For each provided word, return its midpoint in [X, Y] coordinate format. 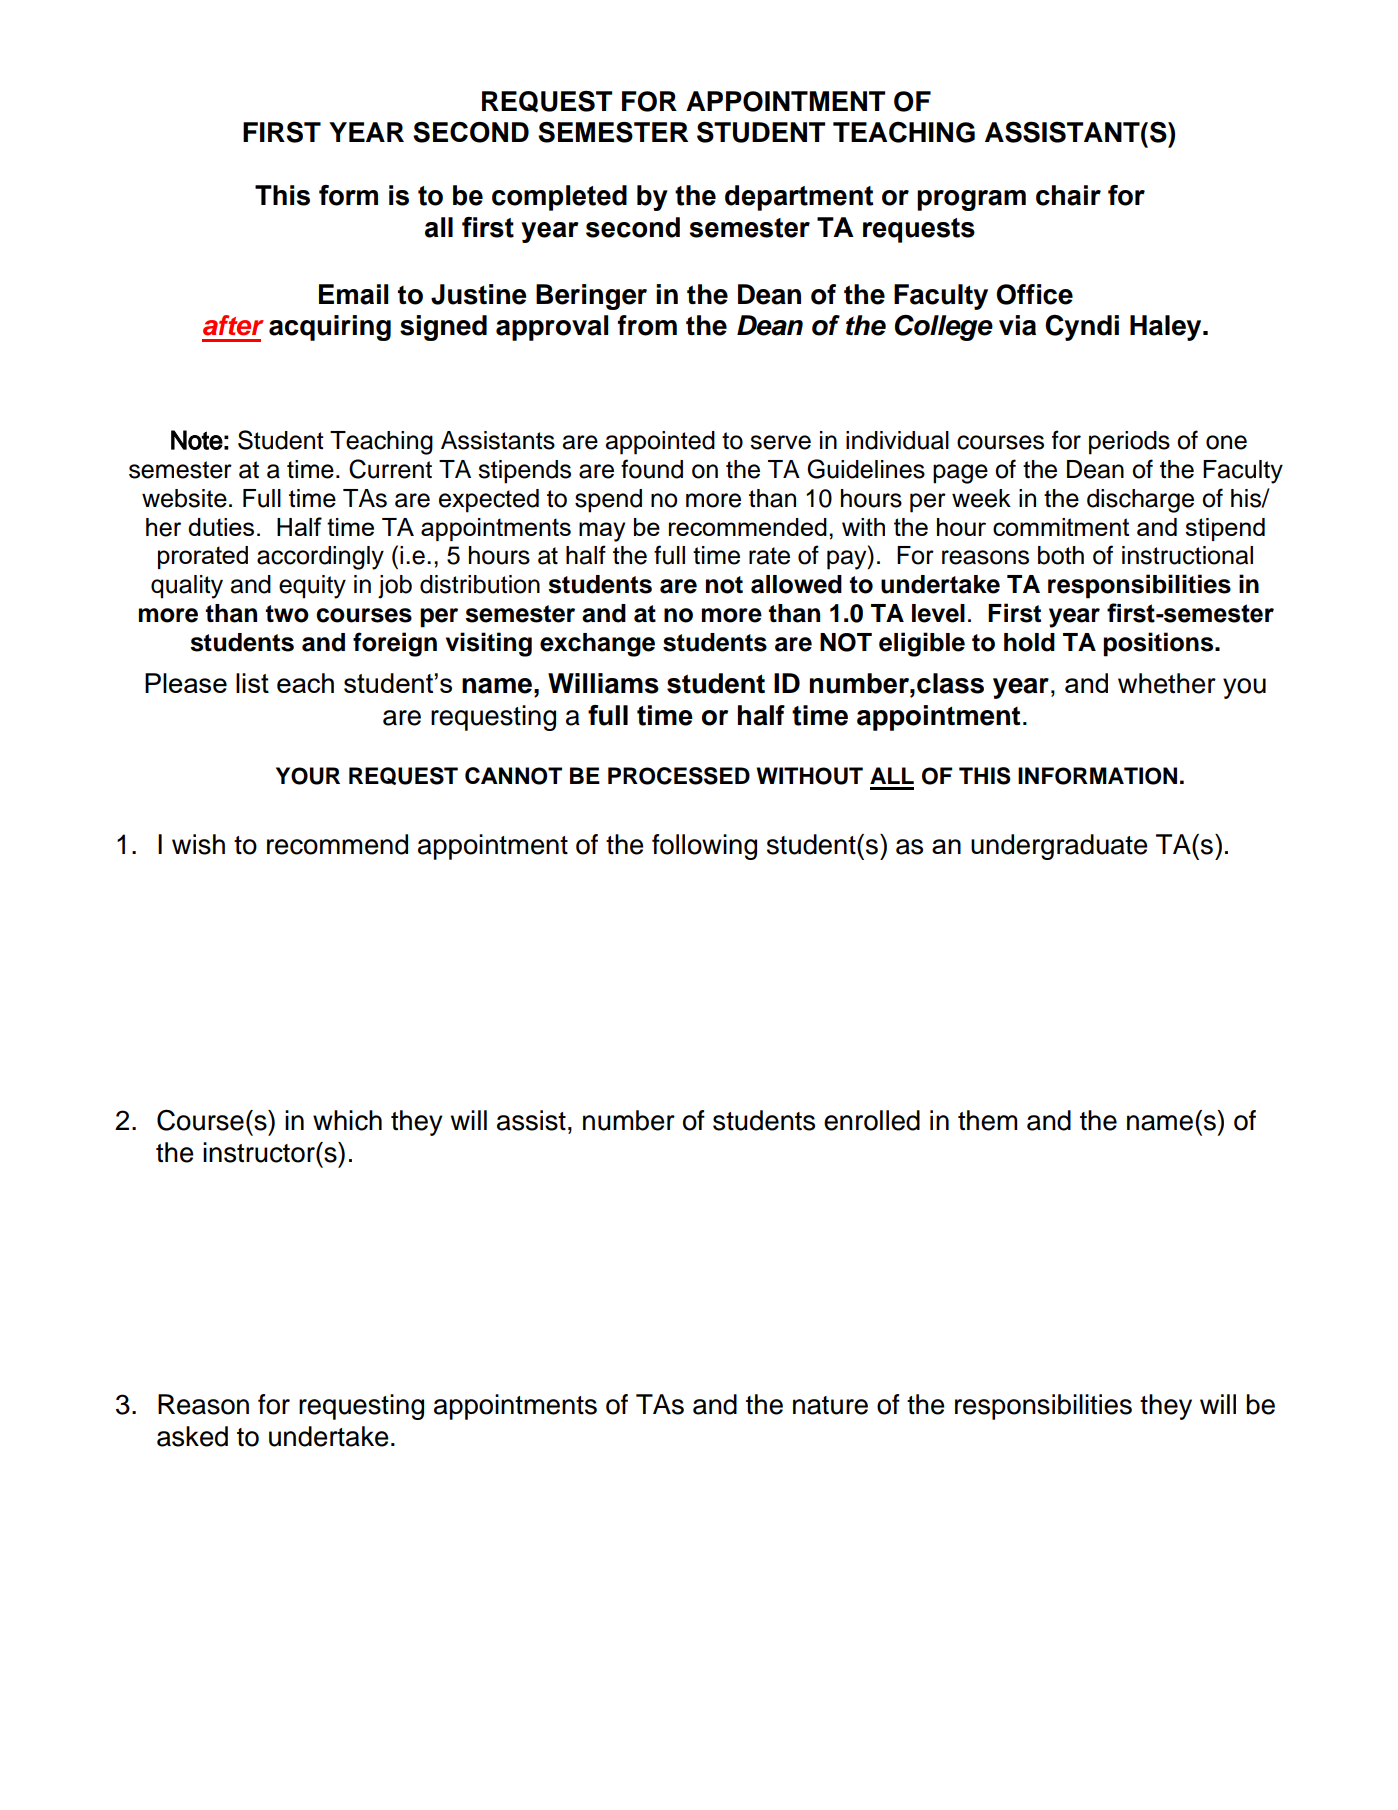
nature [830, 1405]
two [287, 614]
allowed [796, 584]
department [799, 198]
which [347, 1120]
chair [1068, 195]
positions [1159, 644]
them [988, 1120]
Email [353, 294]
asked [192, 1436]
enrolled [872, 1120]
